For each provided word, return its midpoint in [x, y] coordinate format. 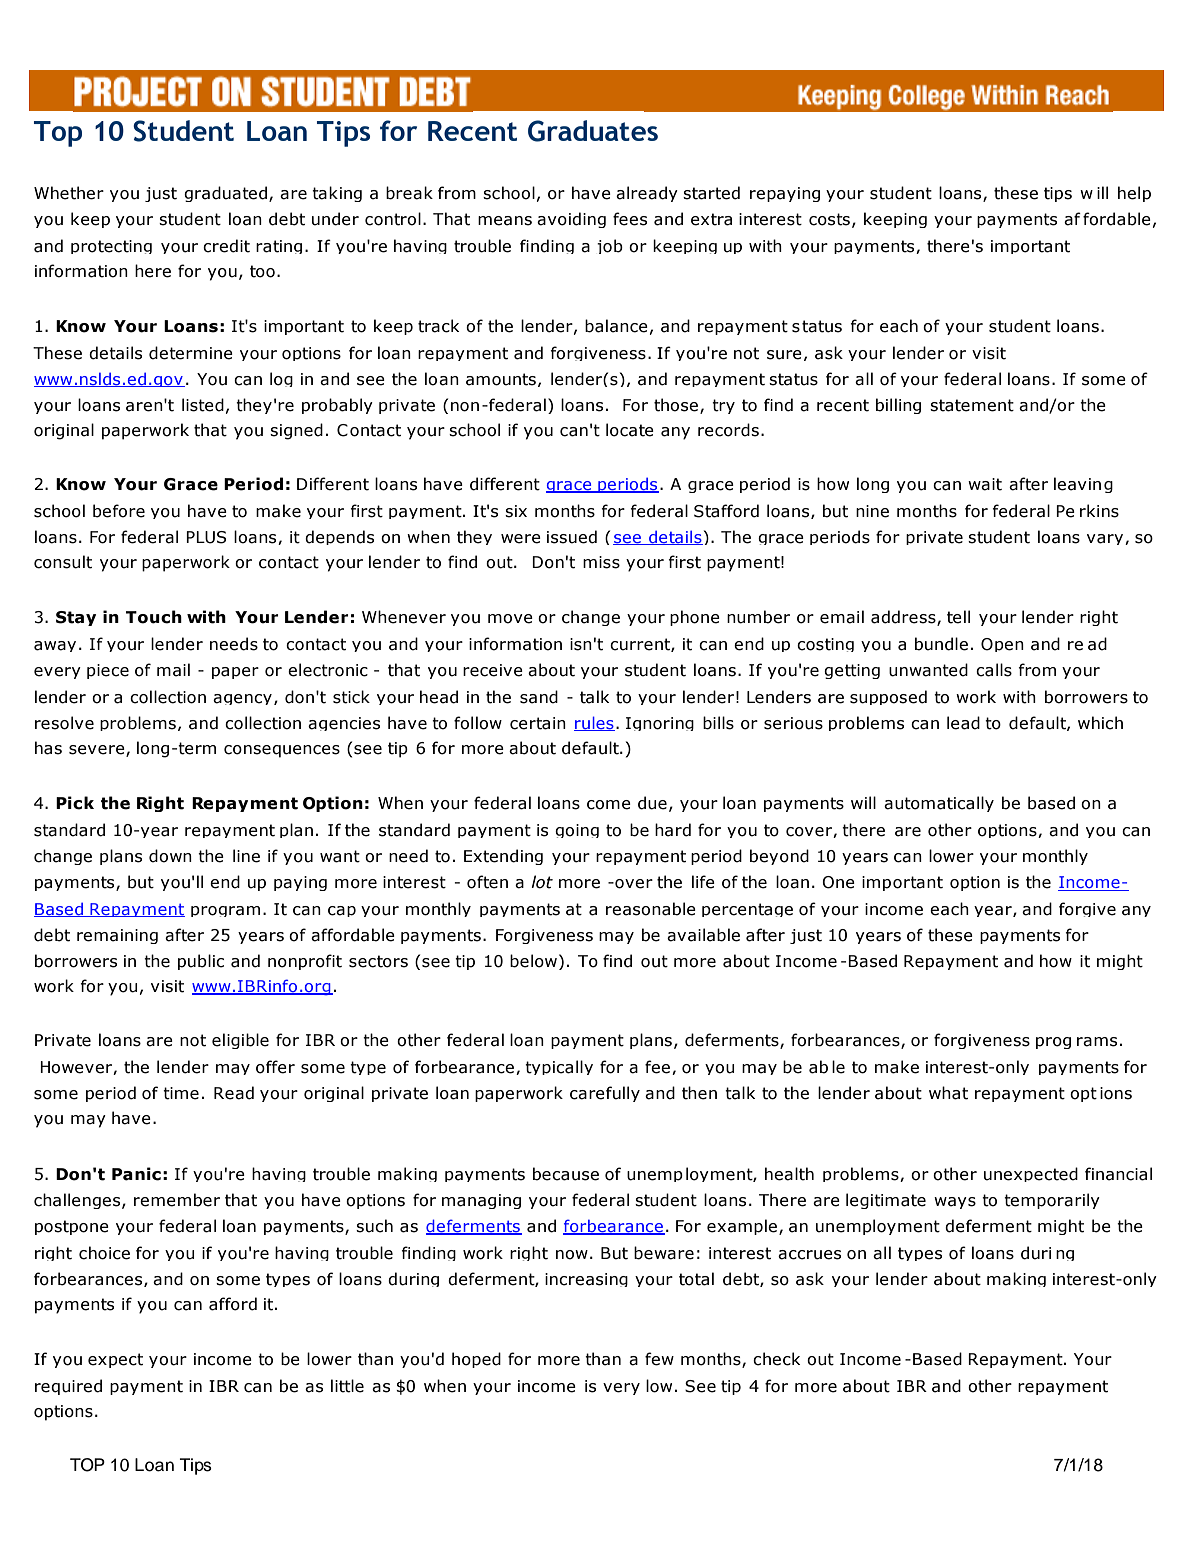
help [1134, 194]
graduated [225, 194]
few [659, 1359]
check [776, 1359]
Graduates [593, 131]
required [68, 1387]
